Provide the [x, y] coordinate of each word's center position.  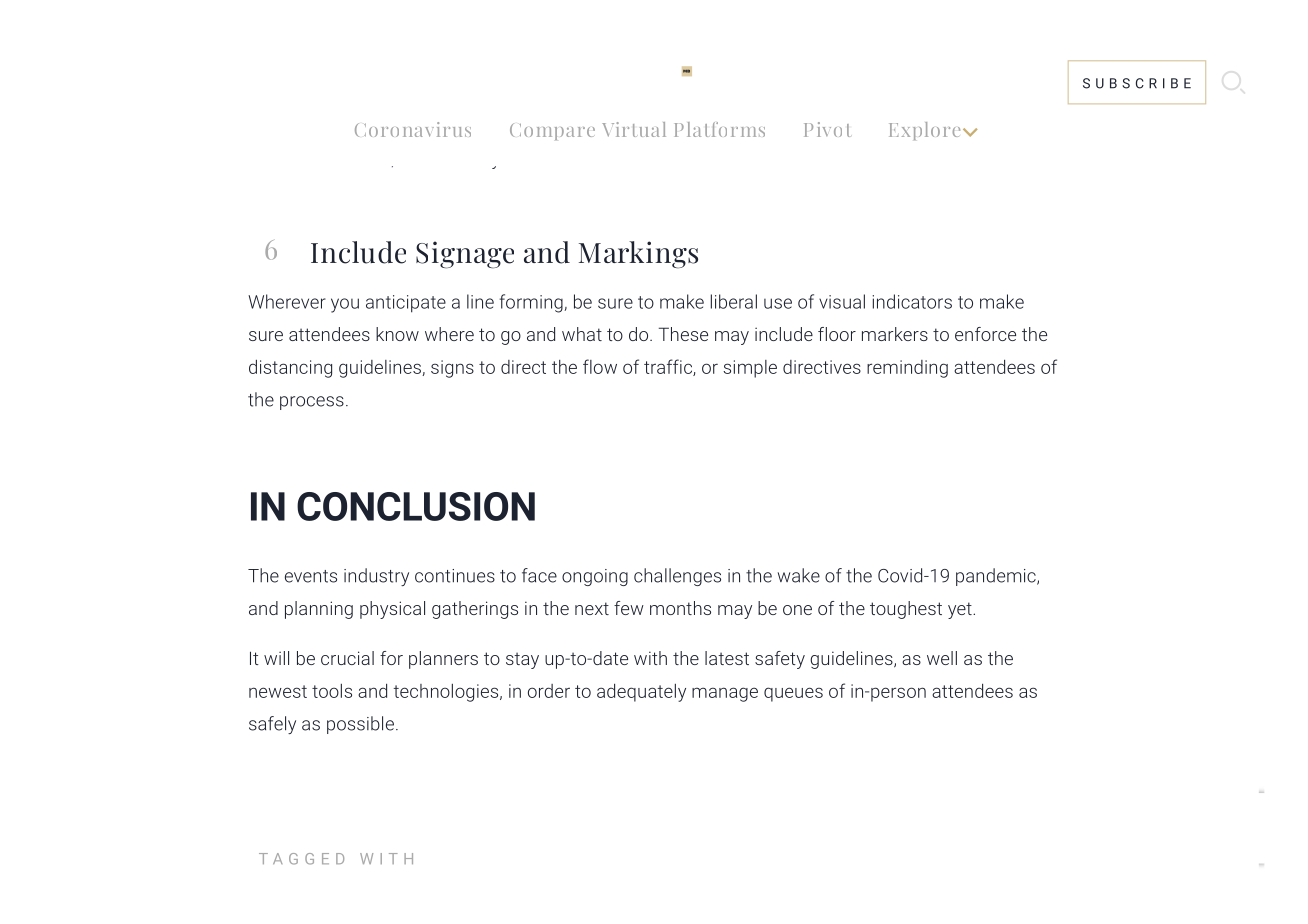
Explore [924, 131]
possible [360, 725]
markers [895, 334]
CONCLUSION [416, 506]
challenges [677, 577]
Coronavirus [413, 129]
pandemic [997, 577]
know [397, 334]
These [683, 334]
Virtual [634, 129]
